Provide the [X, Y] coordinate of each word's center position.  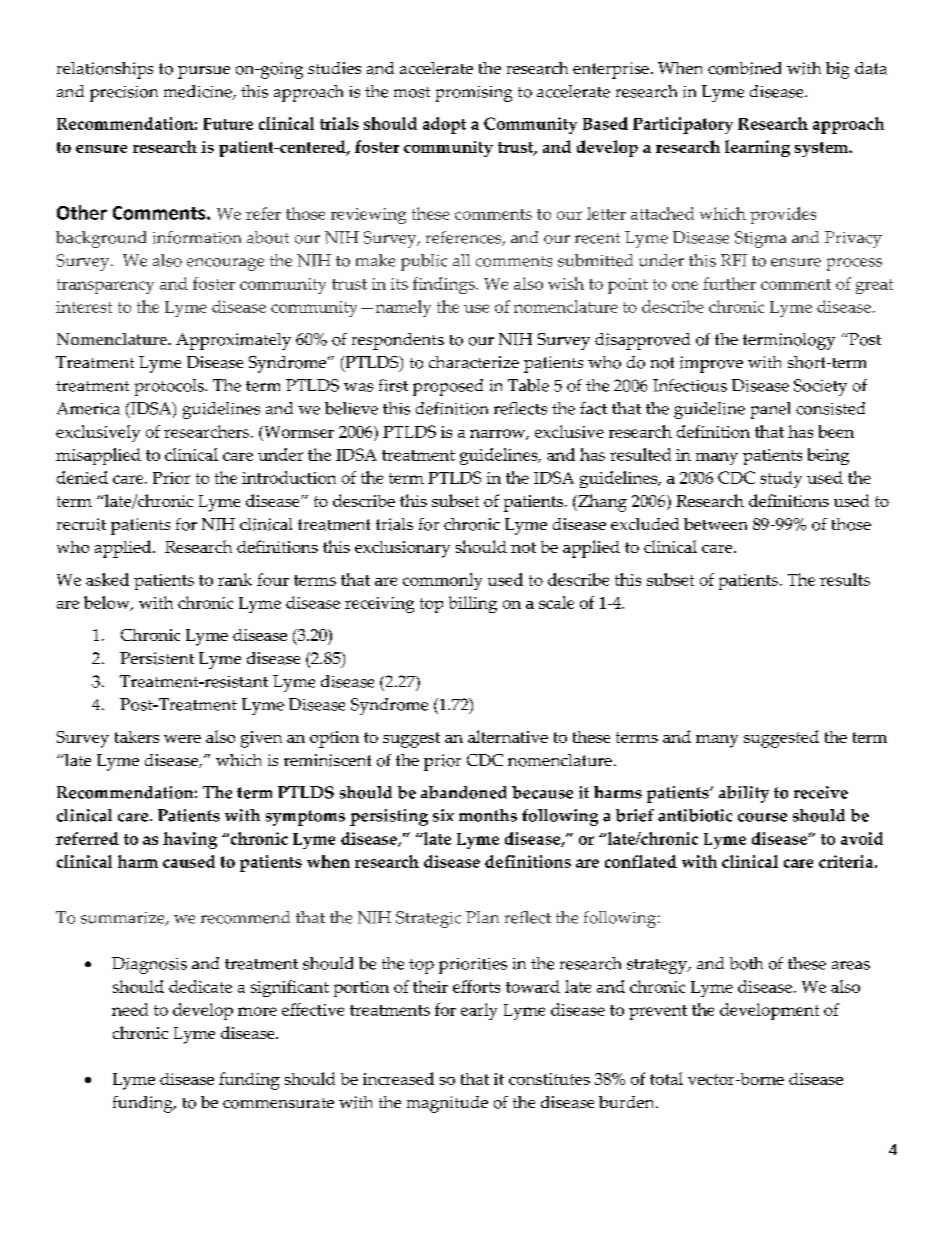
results [845, 579]
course [762, 817]
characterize [474, 362]
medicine [199, 92]
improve [711, 364]
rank [235, 579]
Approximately [233, 341]
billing [473, 604]
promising [474, 94]
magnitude [447, 1104]
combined [744, 68]
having [190, 840]
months [488, 815]
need [130, 1009]
